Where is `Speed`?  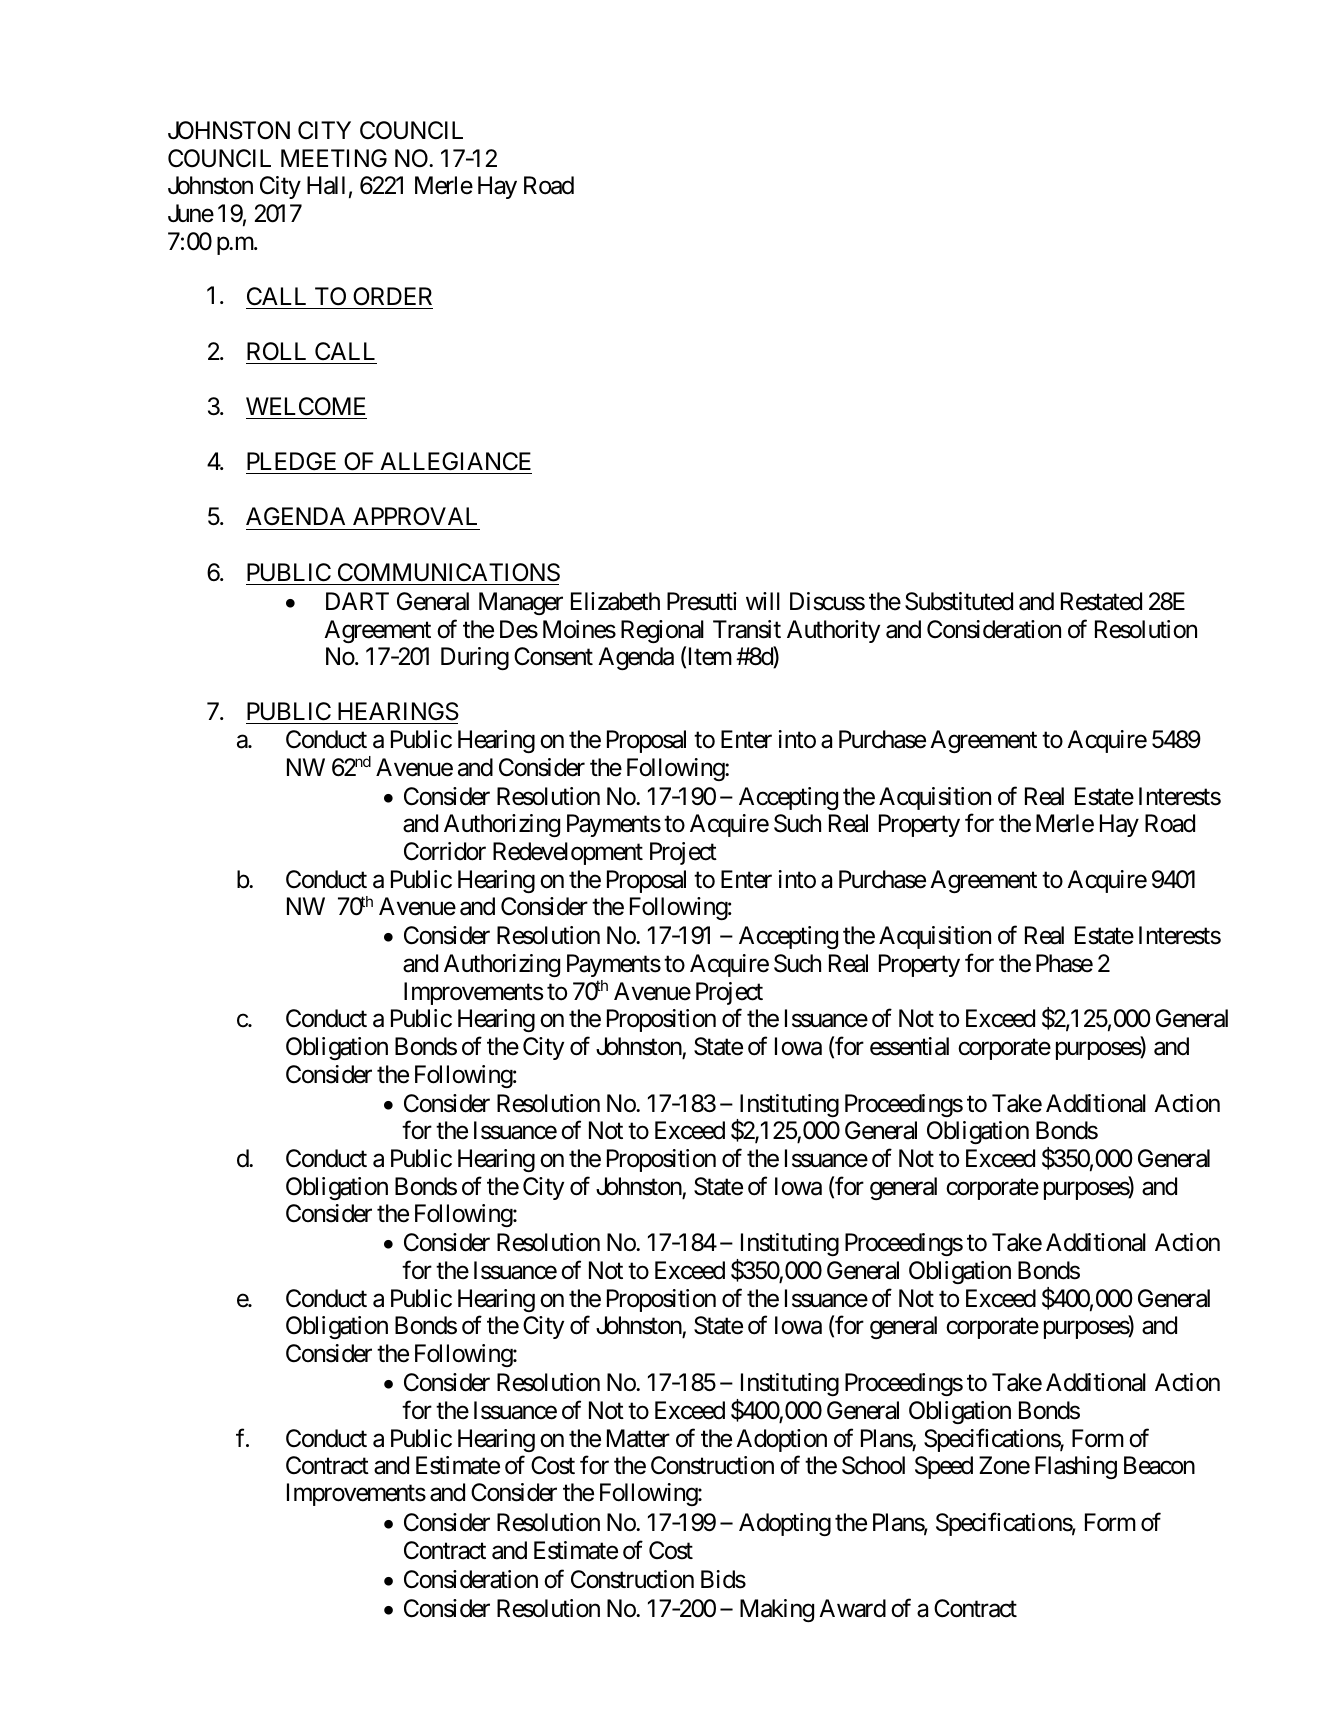 Speed is located at coordinates (944, 1467).
